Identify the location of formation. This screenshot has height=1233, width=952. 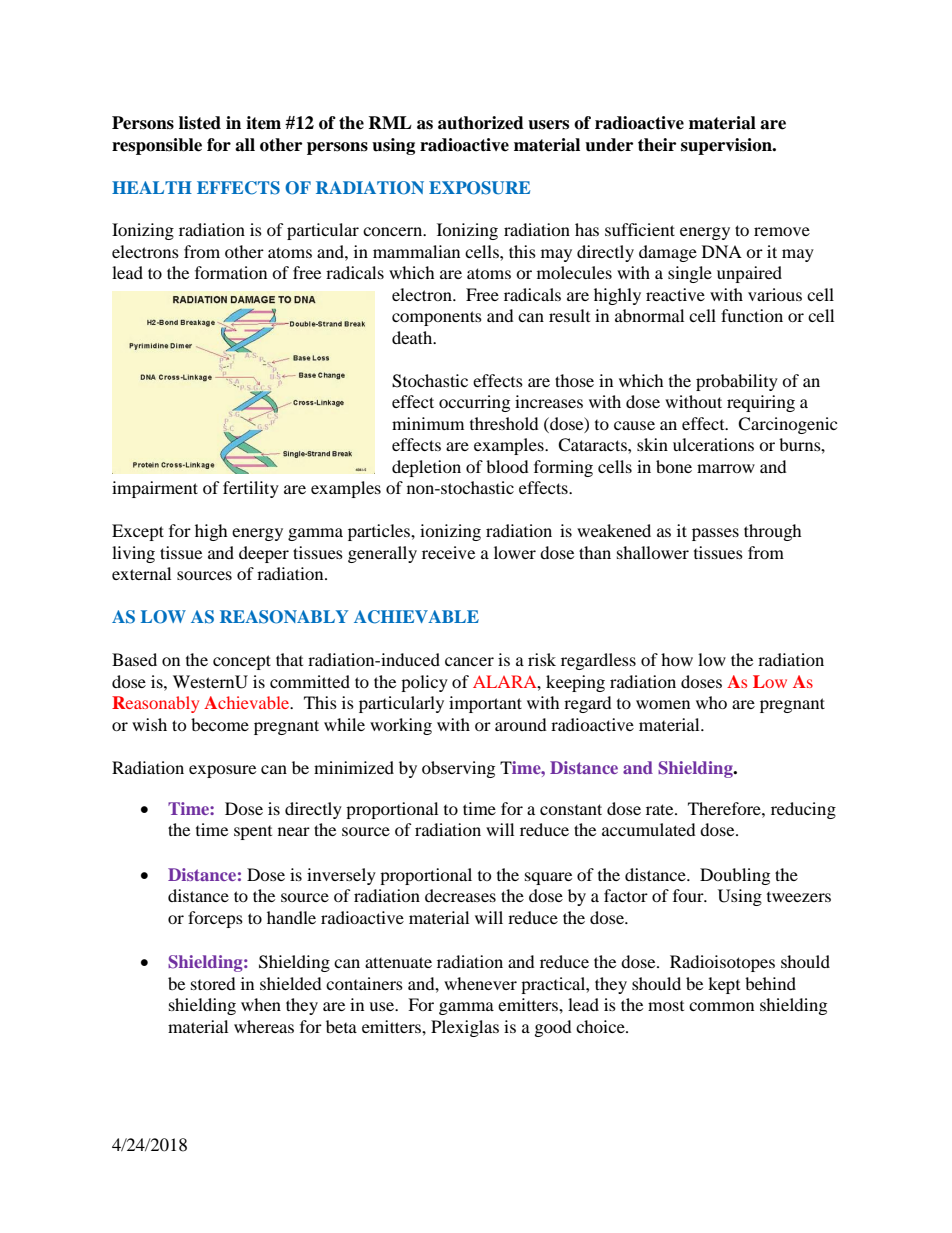
(231, 272).
